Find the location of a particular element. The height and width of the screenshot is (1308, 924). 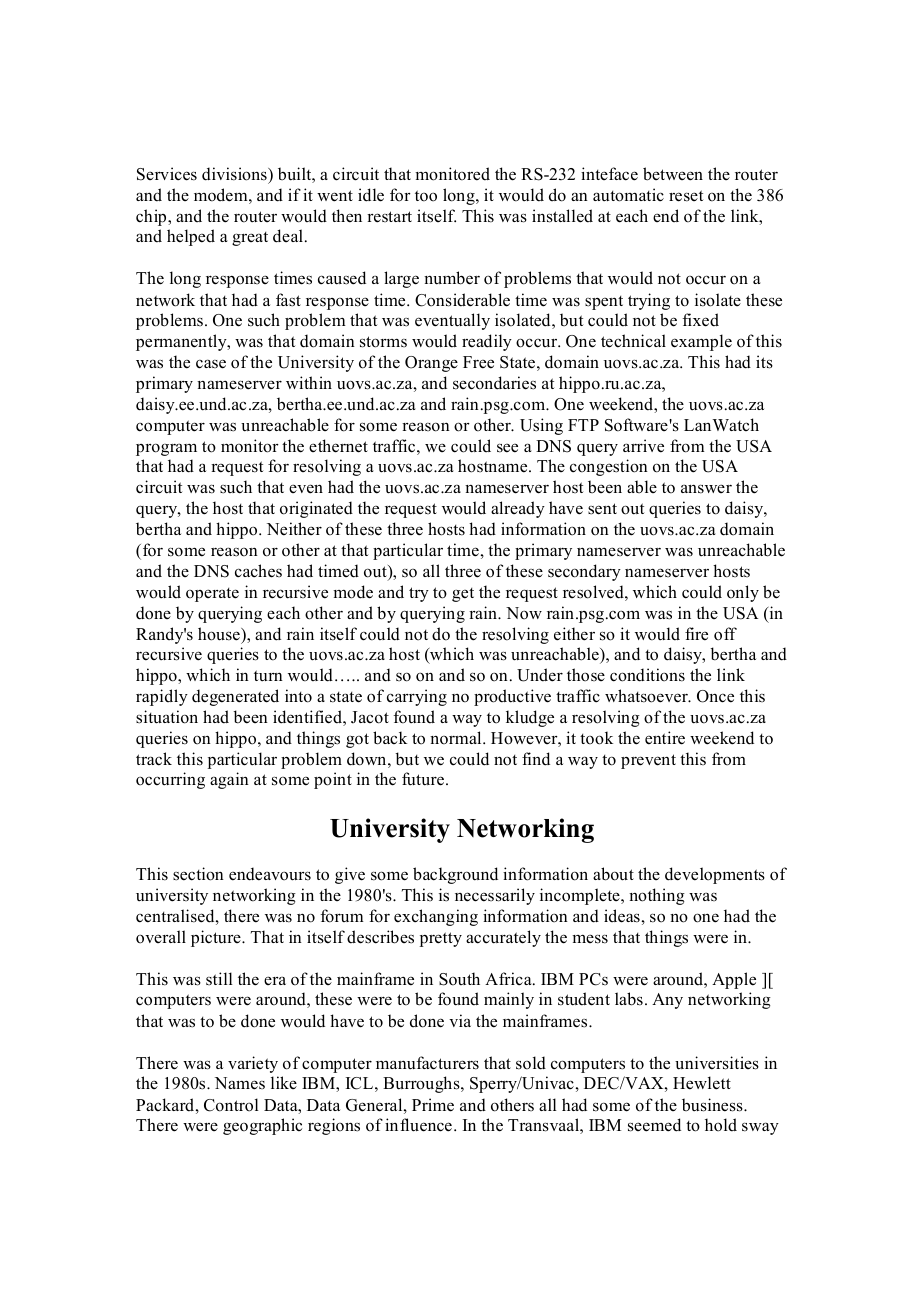

carrying is located at coordinates (417, 697).
